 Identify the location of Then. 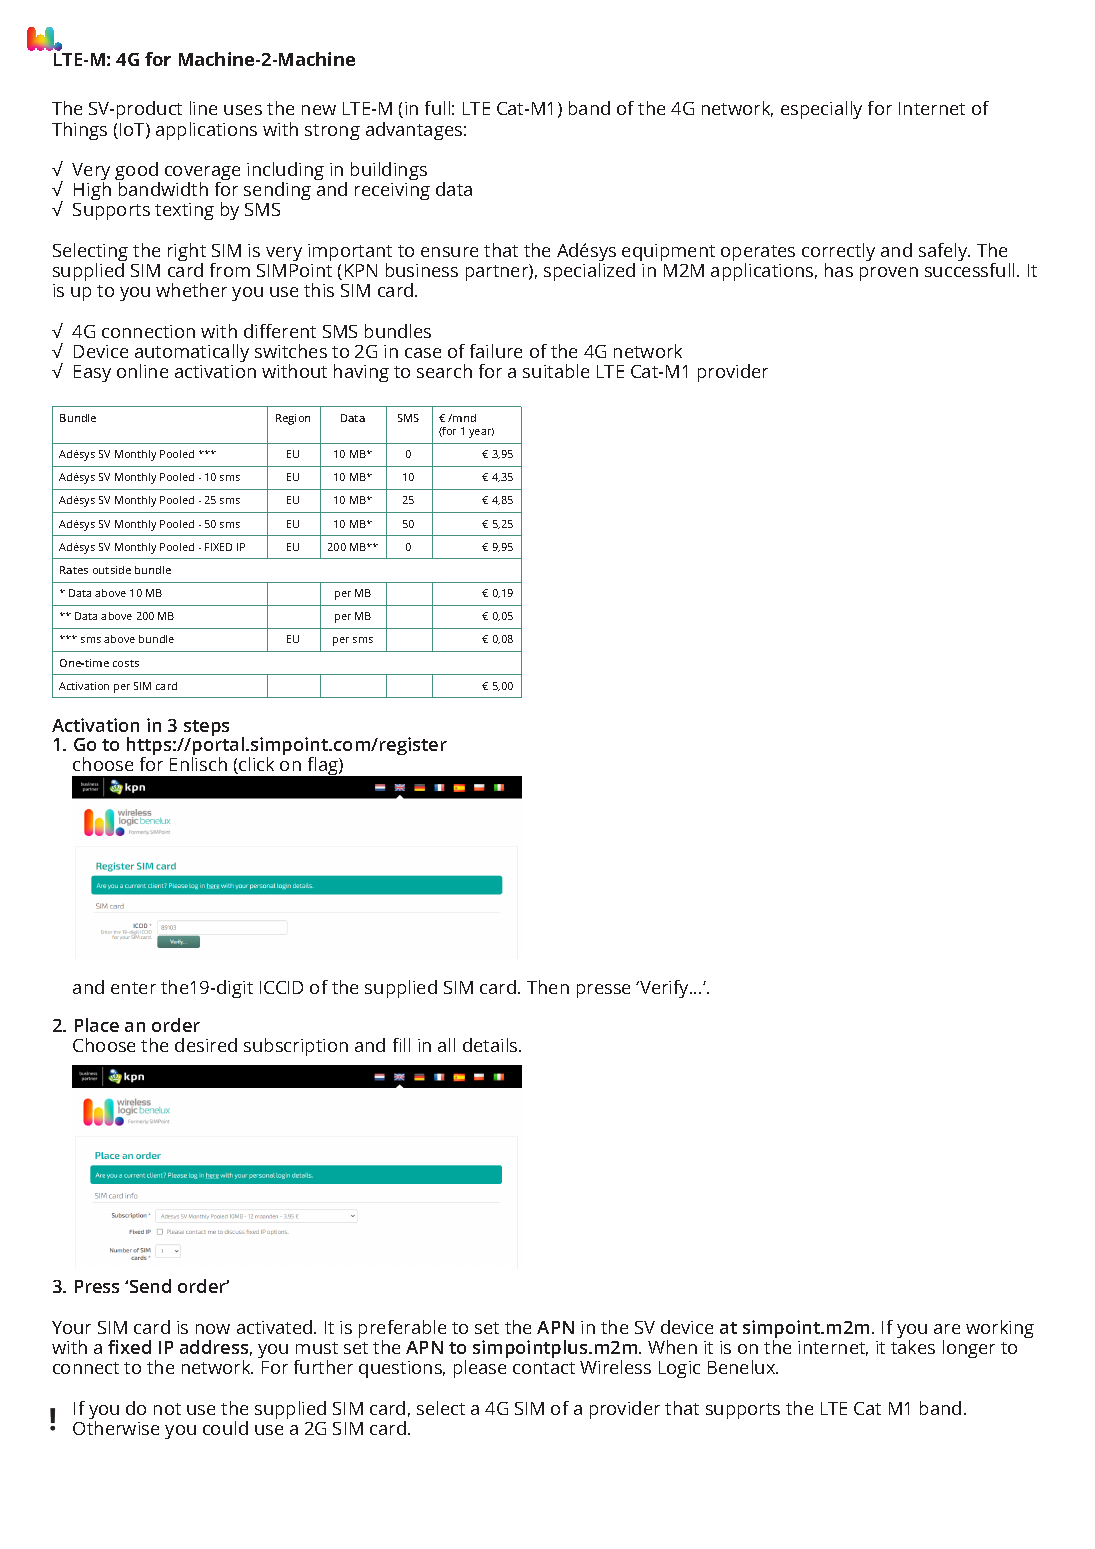
(548, 987).
